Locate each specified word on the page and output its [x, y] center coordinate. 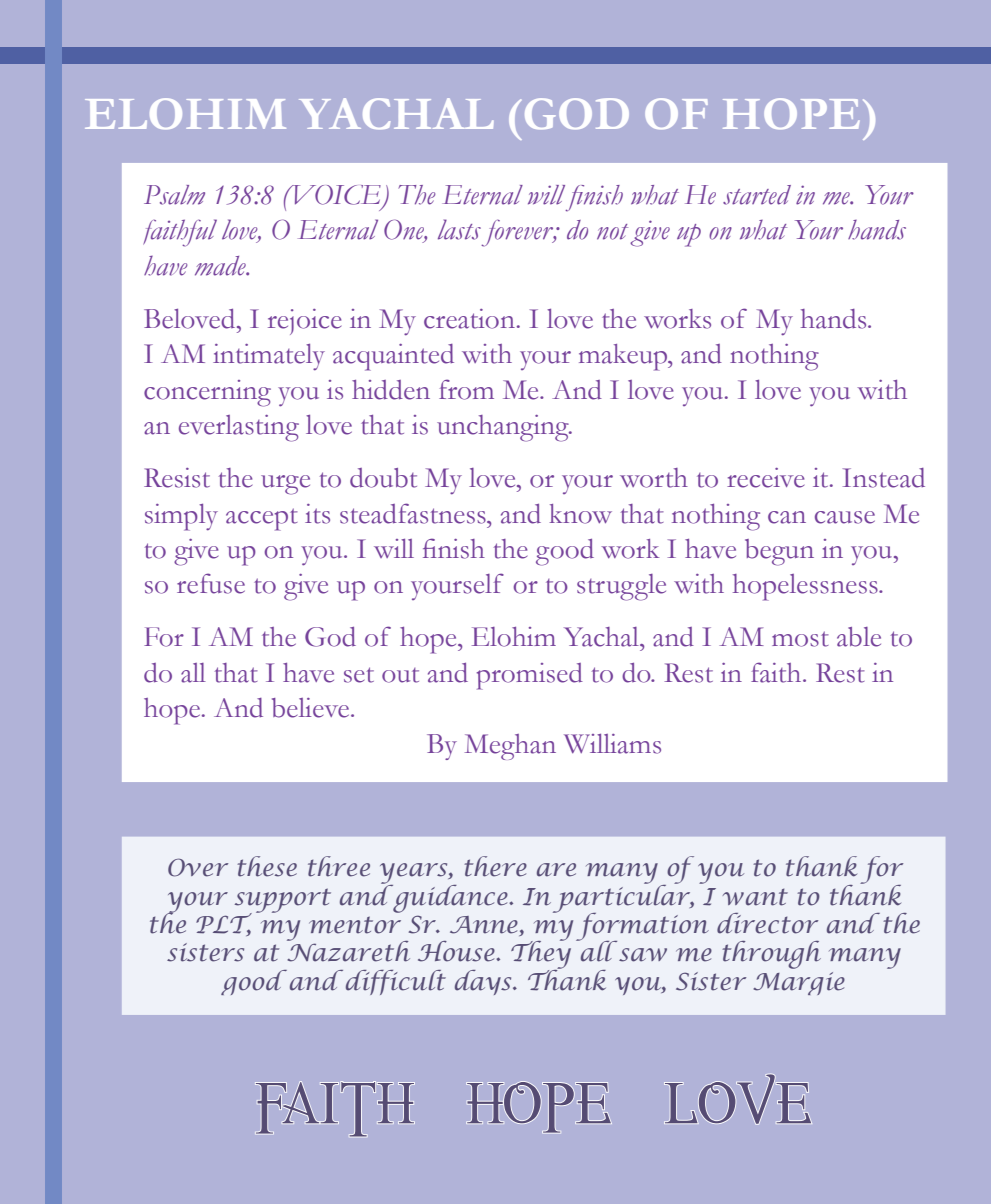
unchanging [504, 428]
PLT [224, 924]
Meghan [510, 747]
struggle [621, 587]
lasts [459, 229]
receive [765, 478]
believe [312, 708]
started [757, 195]
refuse [211, 583]
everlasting [239, 428]
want [755, 897]
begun [779, 552]
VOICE [335, 195]
